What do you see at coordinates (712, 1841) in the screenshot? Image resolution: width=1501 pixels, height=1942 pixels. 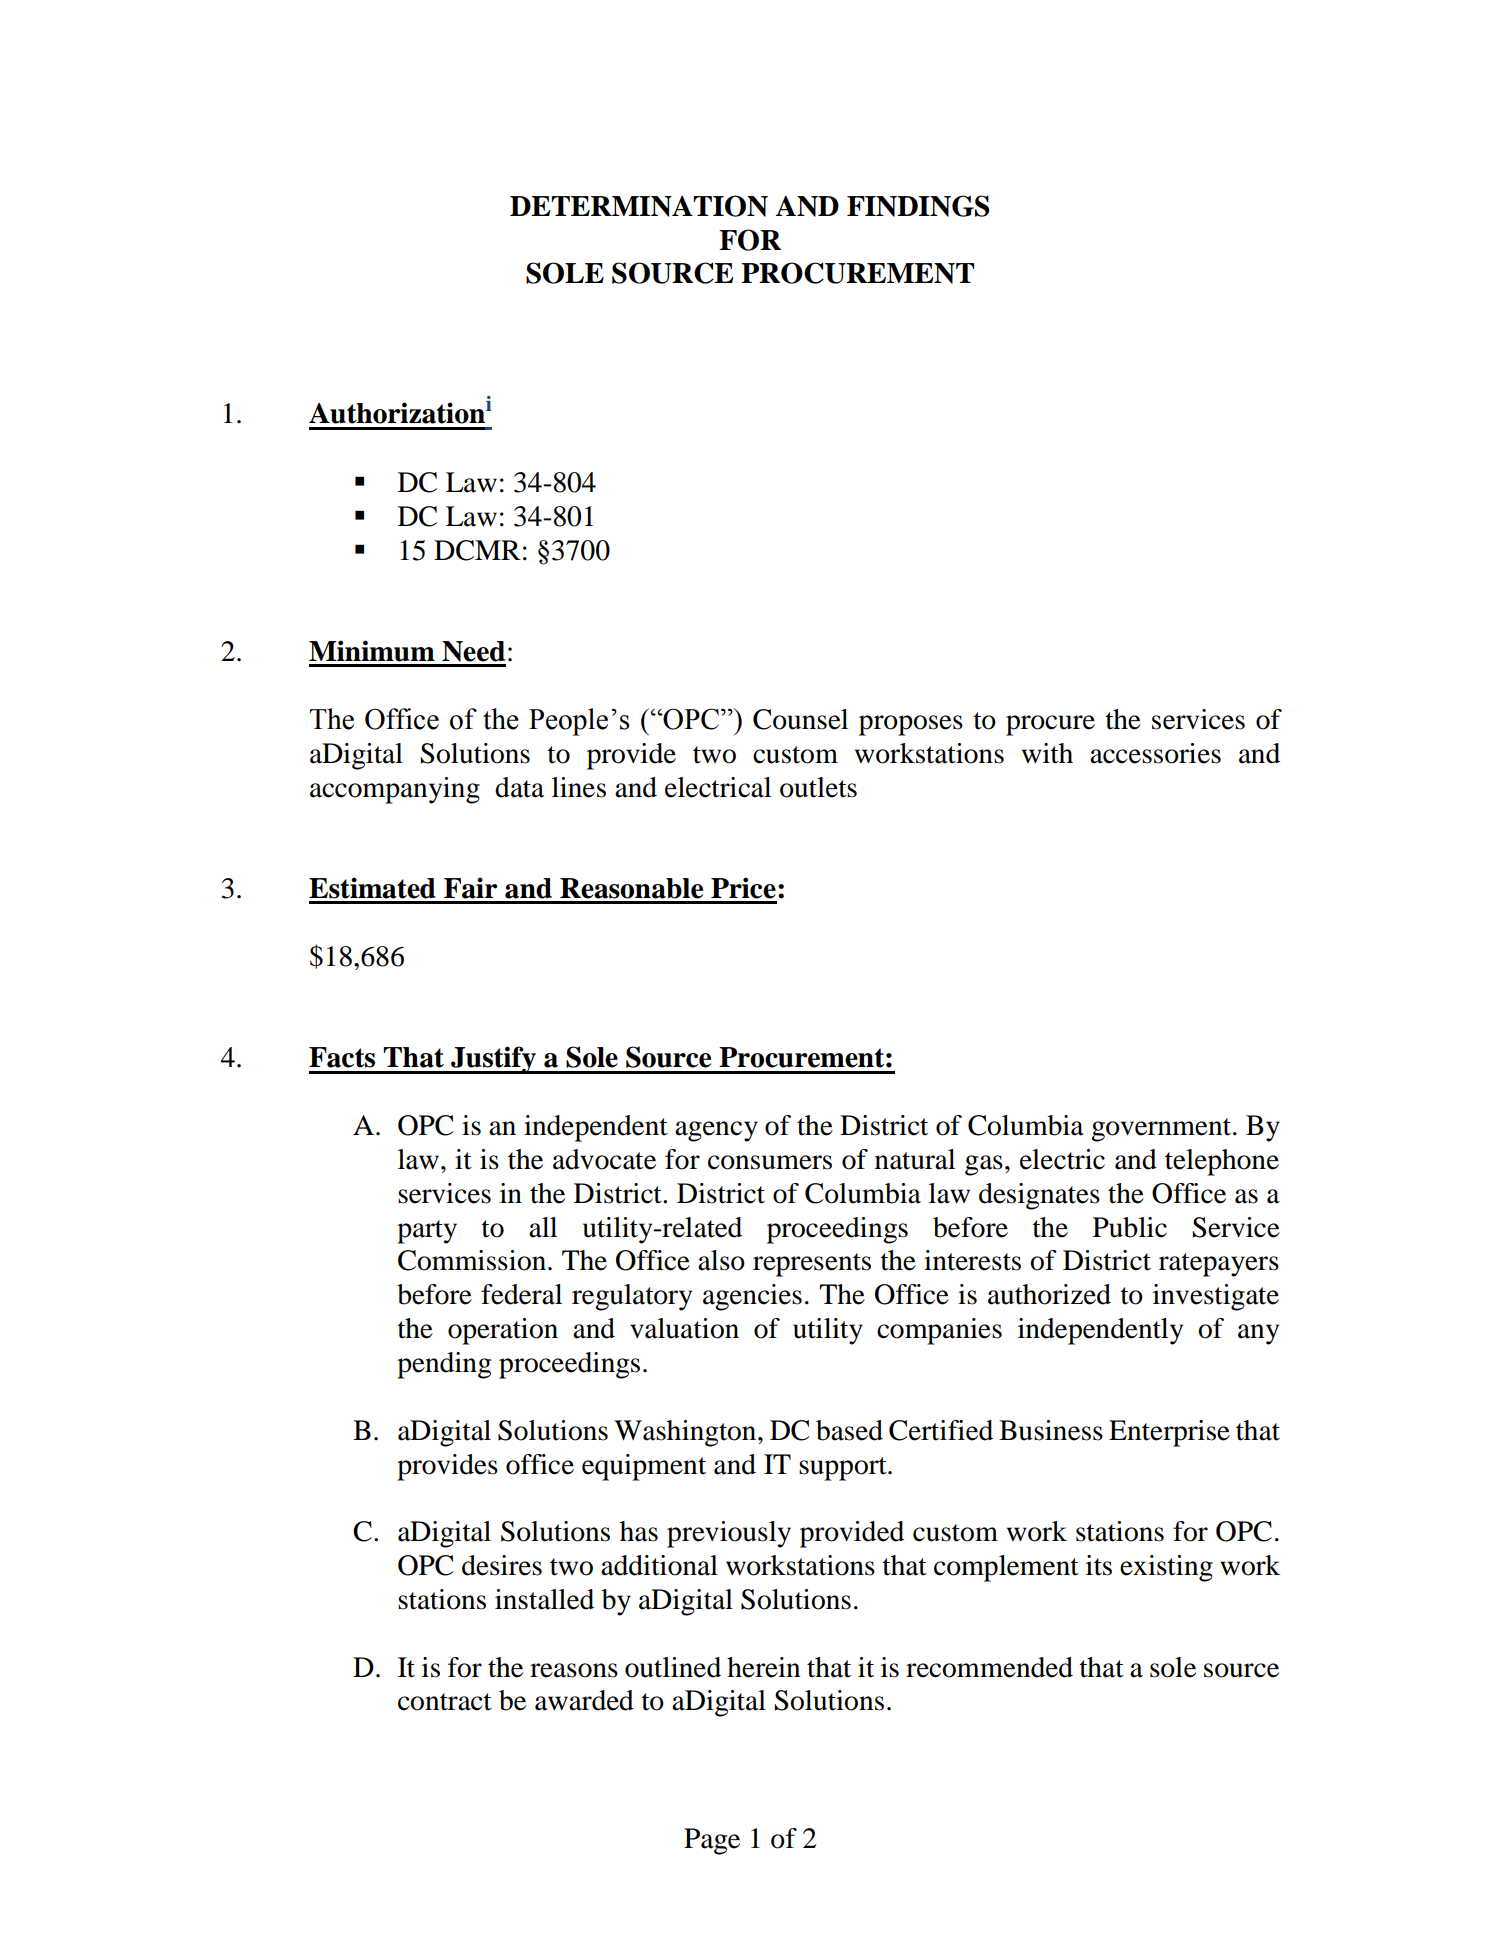 I see `Page` at bounding box center [712, 1841].
